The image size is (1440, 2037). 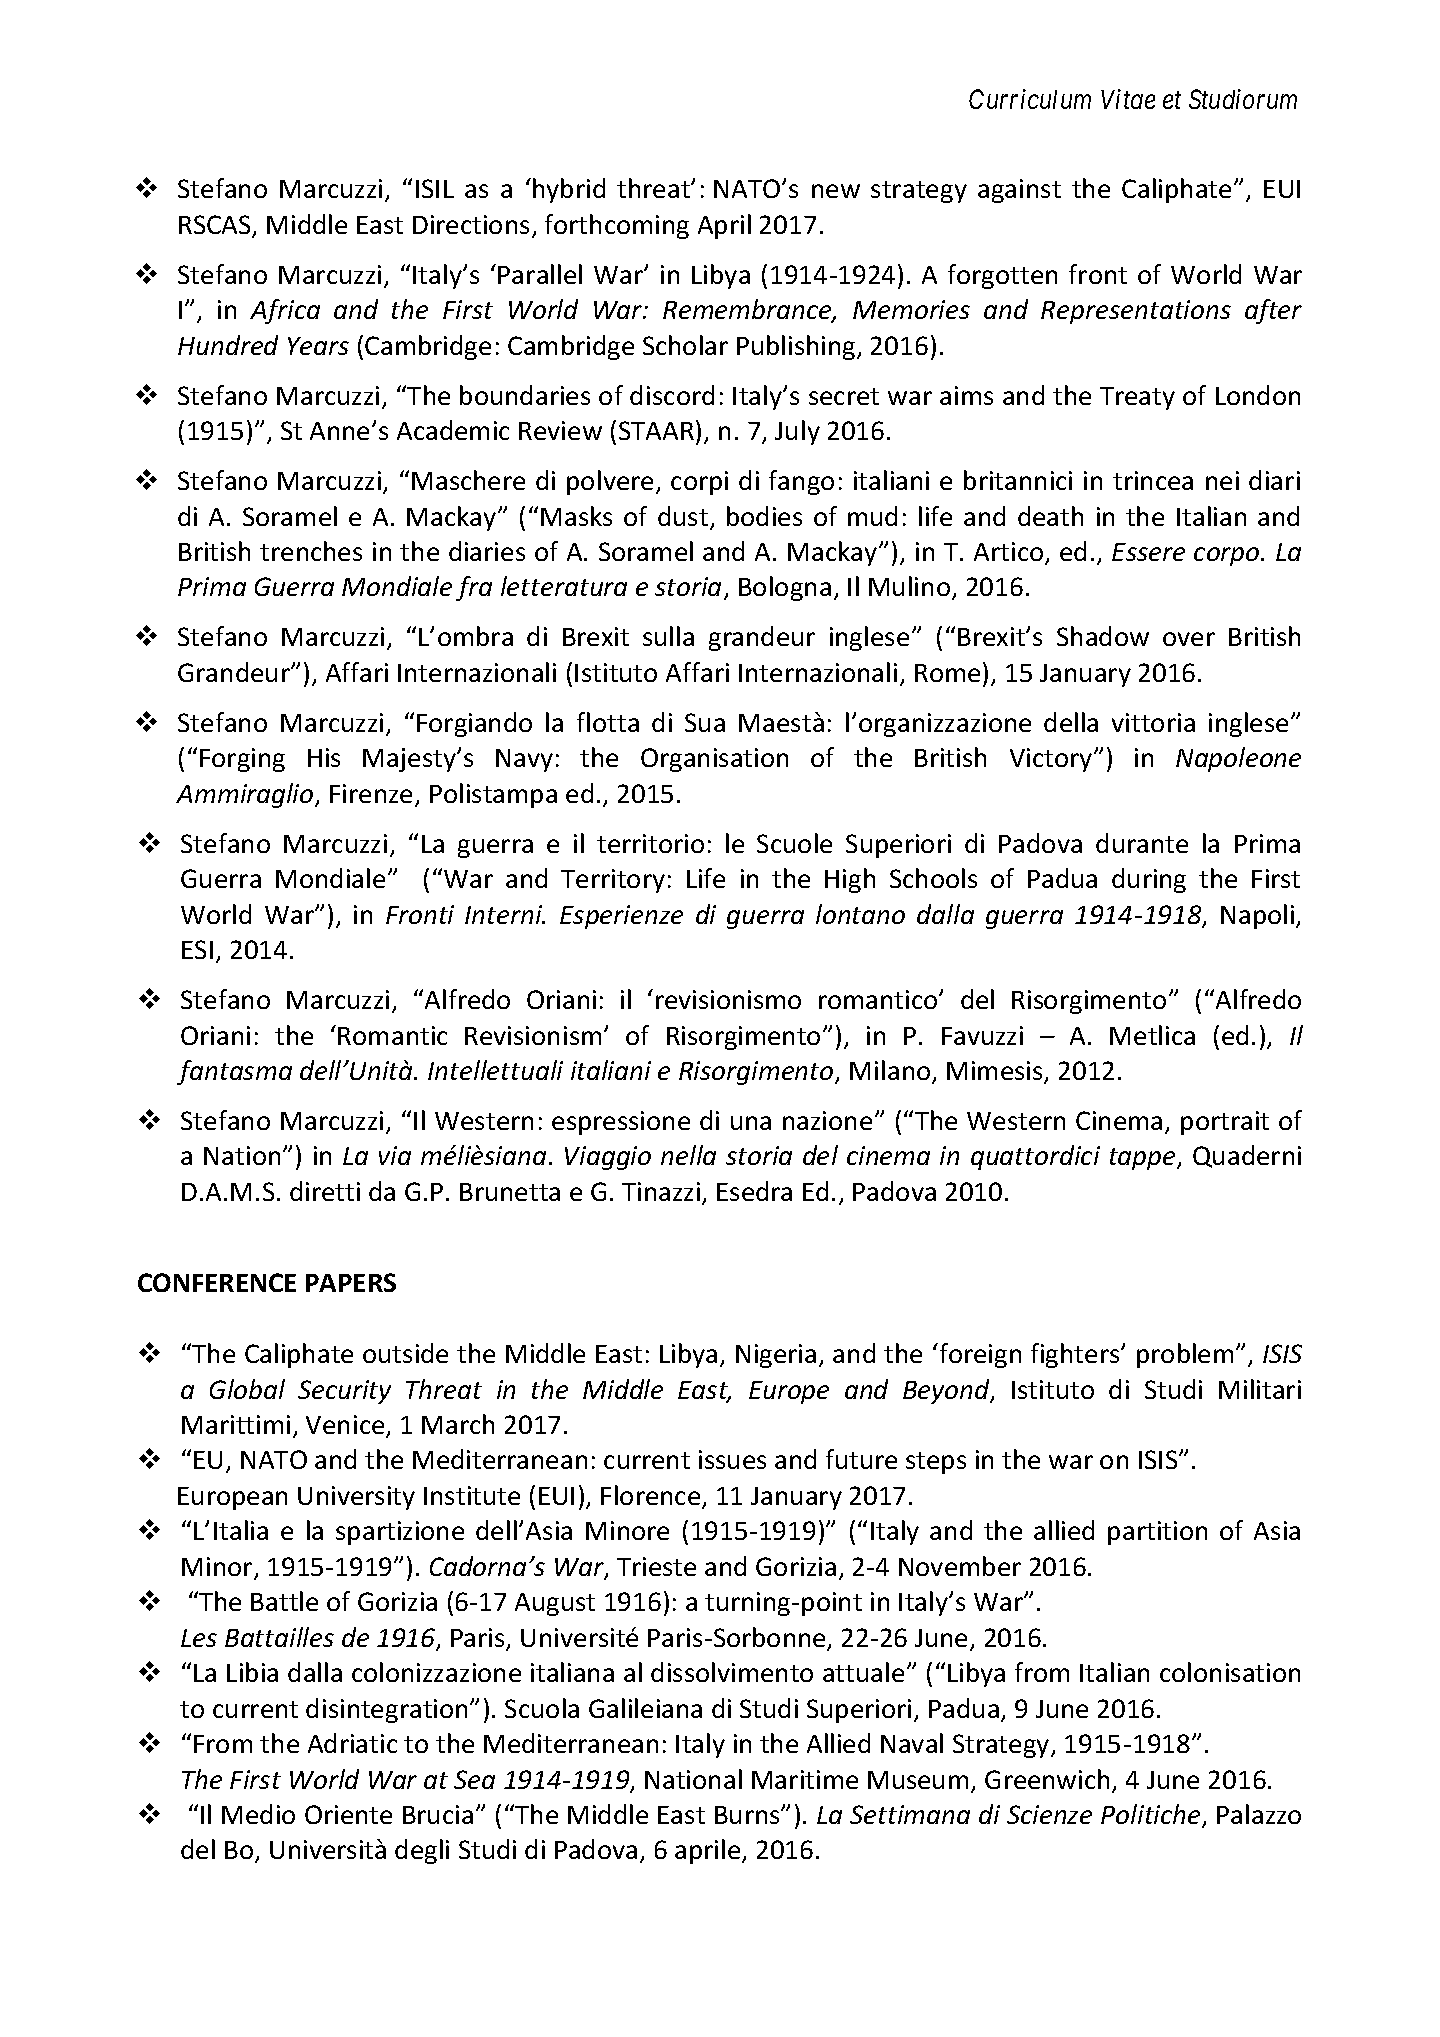 I want to click on Adriatic, so click(x=352, y=1743).
